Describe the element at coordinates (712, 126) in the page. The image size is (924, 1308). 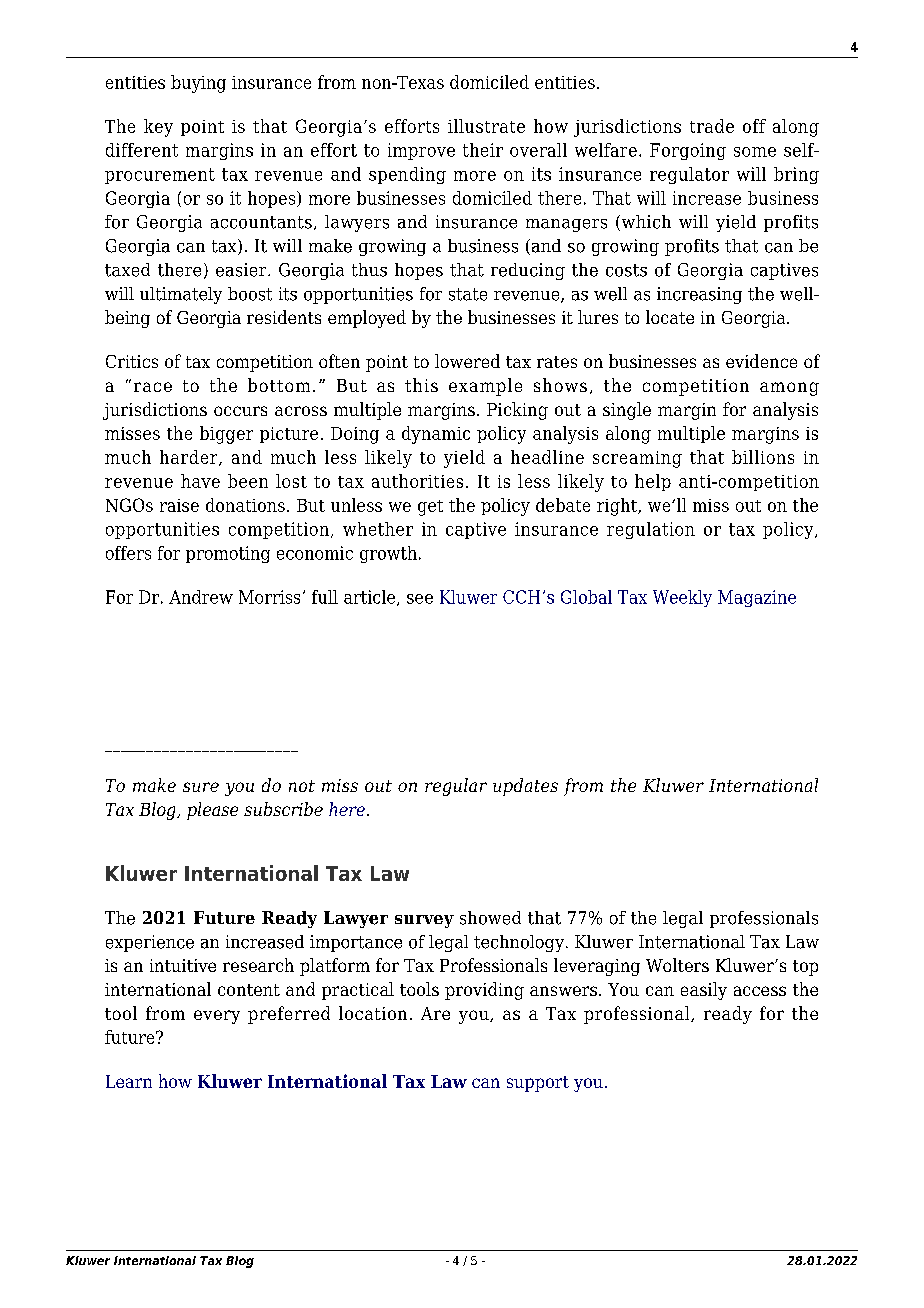
I see `trade` at that location.
